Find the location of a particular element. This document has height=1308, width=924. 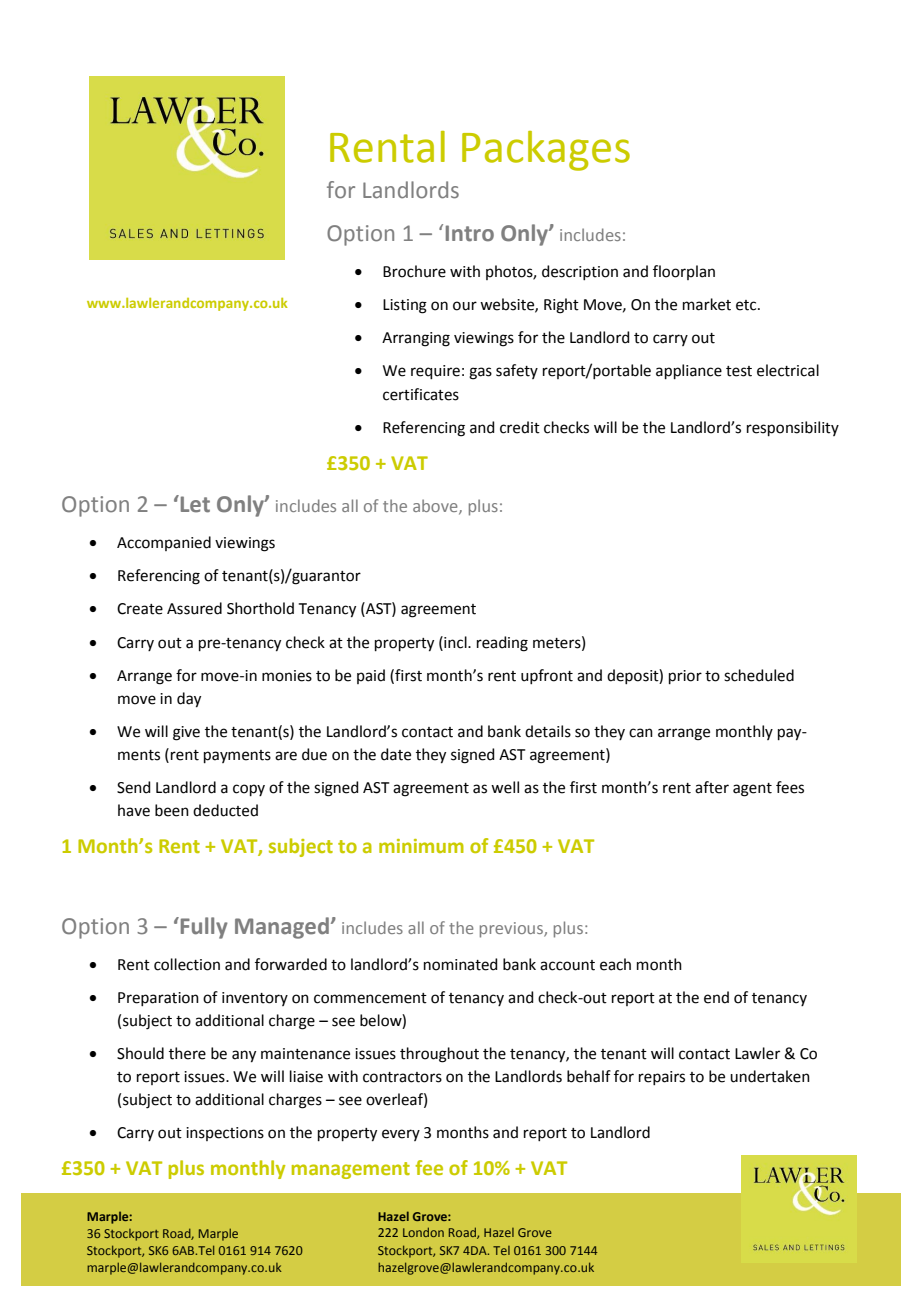

Intro is located at coordinates (470, 233).
